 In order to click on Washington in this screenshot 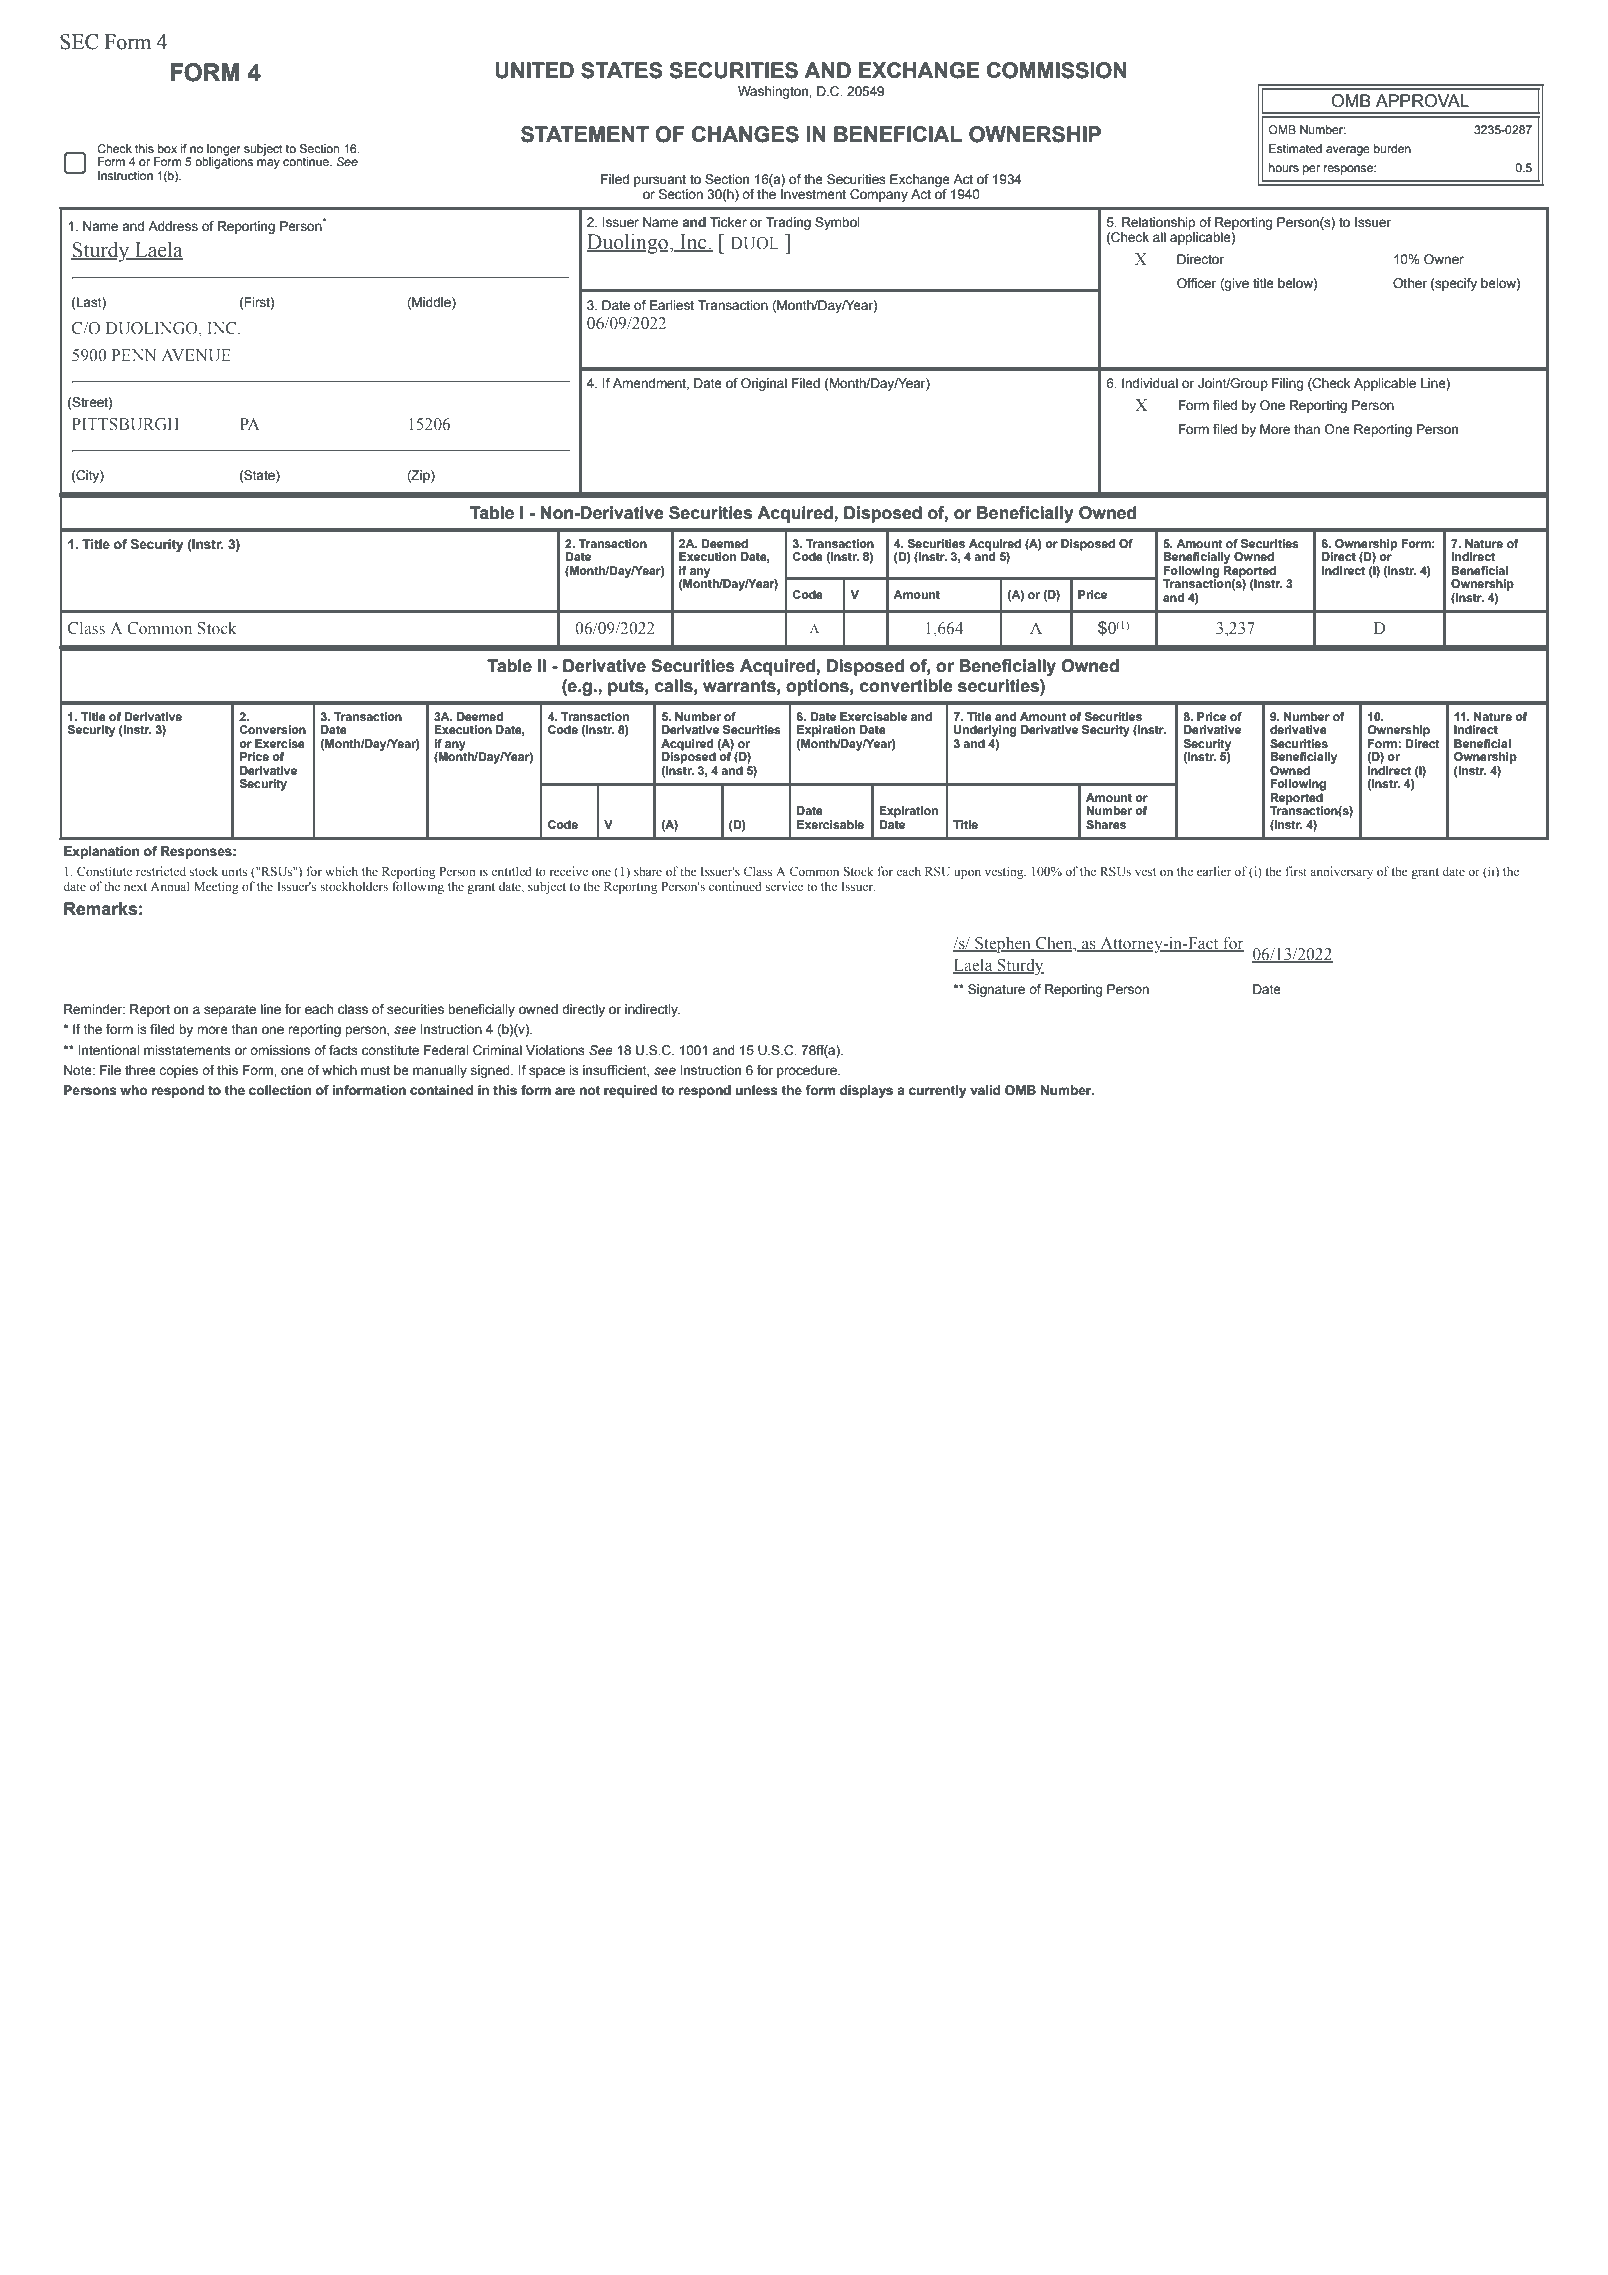, I will do `click(774, 92)`.
